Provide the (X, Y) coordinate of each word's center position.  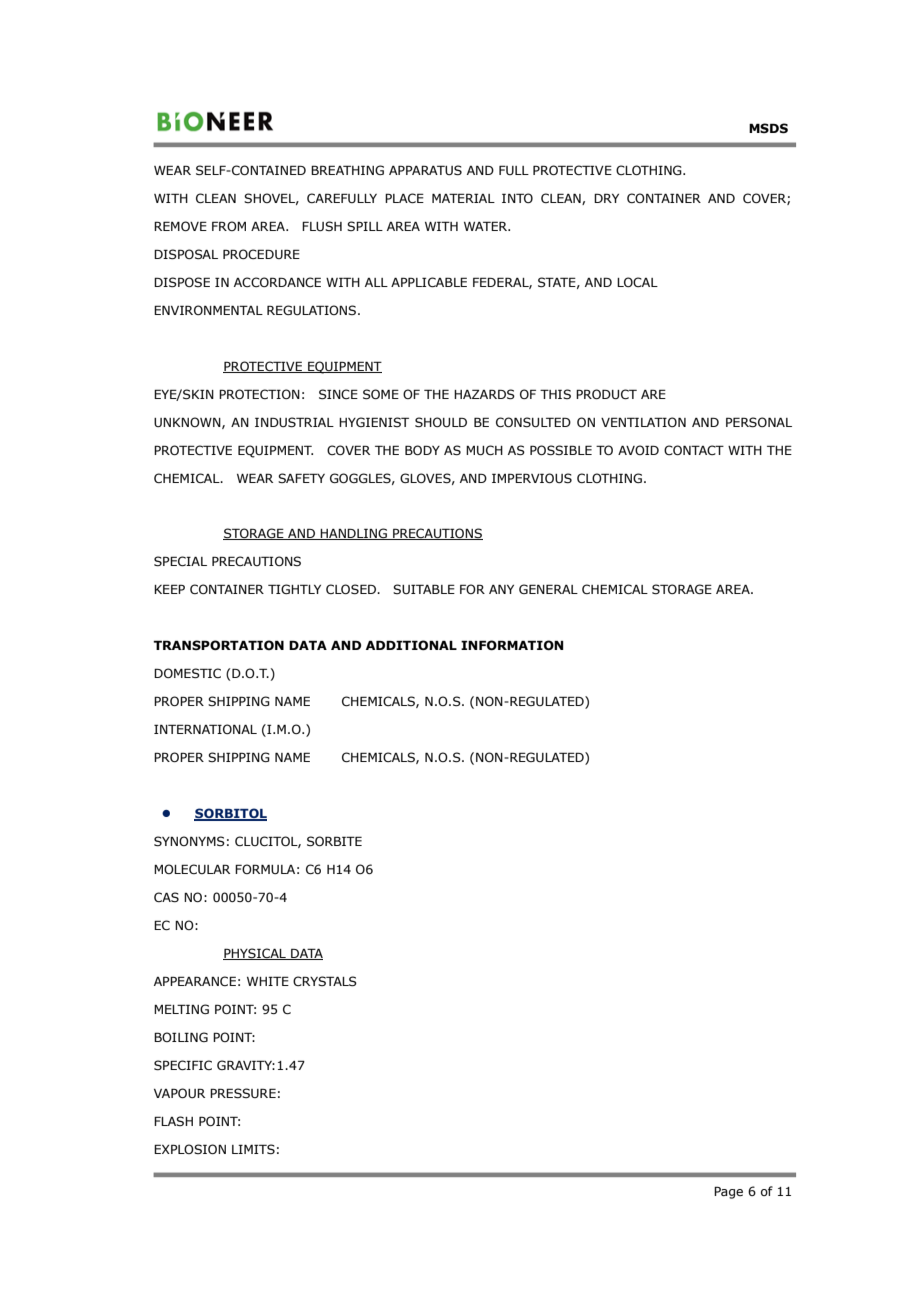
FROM (229, 226)
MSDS (768, 128)
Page (728, 1192)
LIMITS (253, 1149)
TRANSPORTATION (218, 645)
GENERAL (548, 589)
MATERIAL (463, 198)
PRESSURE (243, 1093)
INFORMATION (512, 645)
